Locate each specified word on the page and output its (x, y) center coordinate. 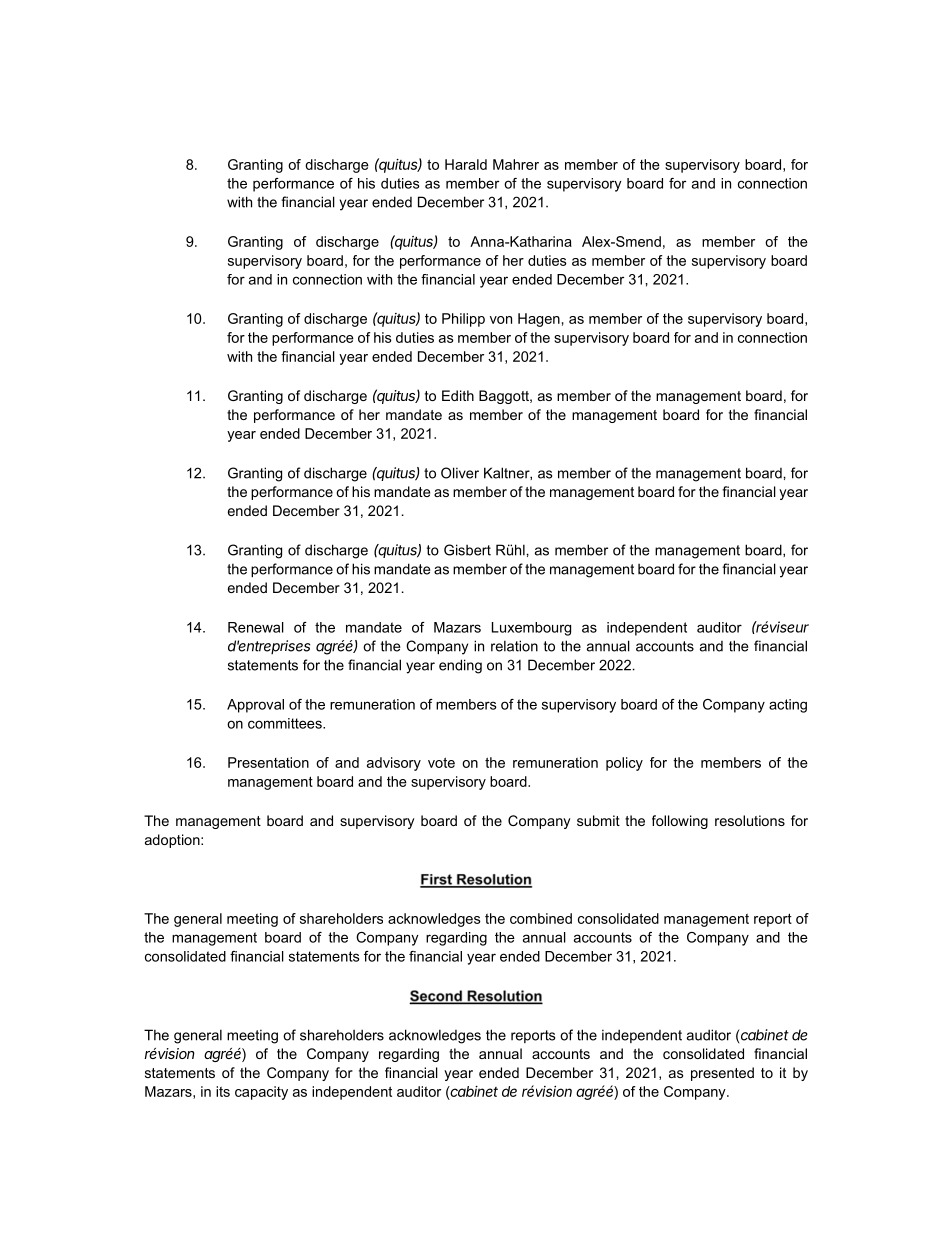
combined (541, 918)
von (501, 320)
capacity (261, 1093)
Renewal (256, 627)
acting (788, 706)
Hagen (539, 320)
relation (514, 646)
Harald (466, 164)
